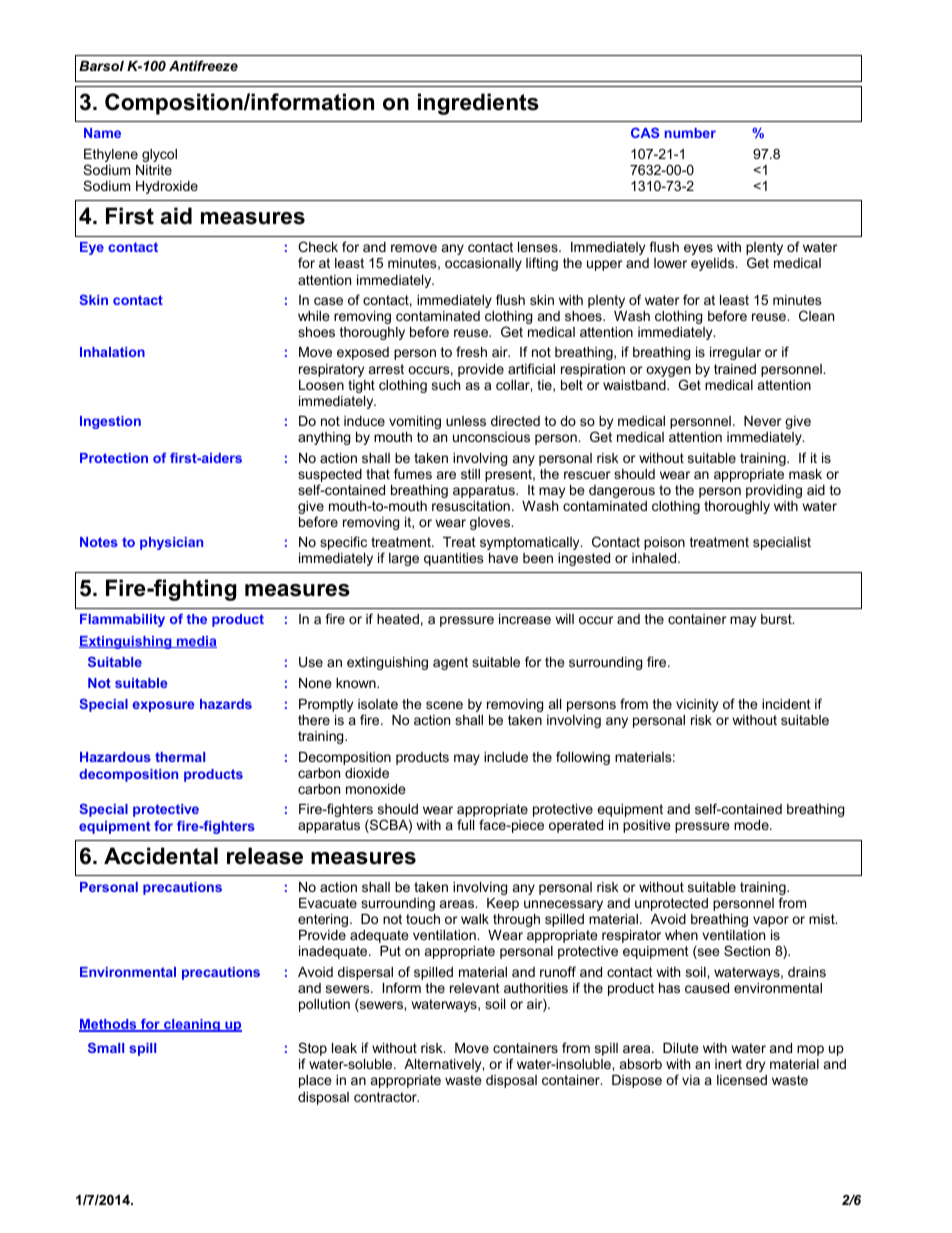 This screenshot has height=1233, width=952. What do you see at coordinates (106, 1047) in the screenshot?
I see `Small` at bounding box center [106, 1047].
